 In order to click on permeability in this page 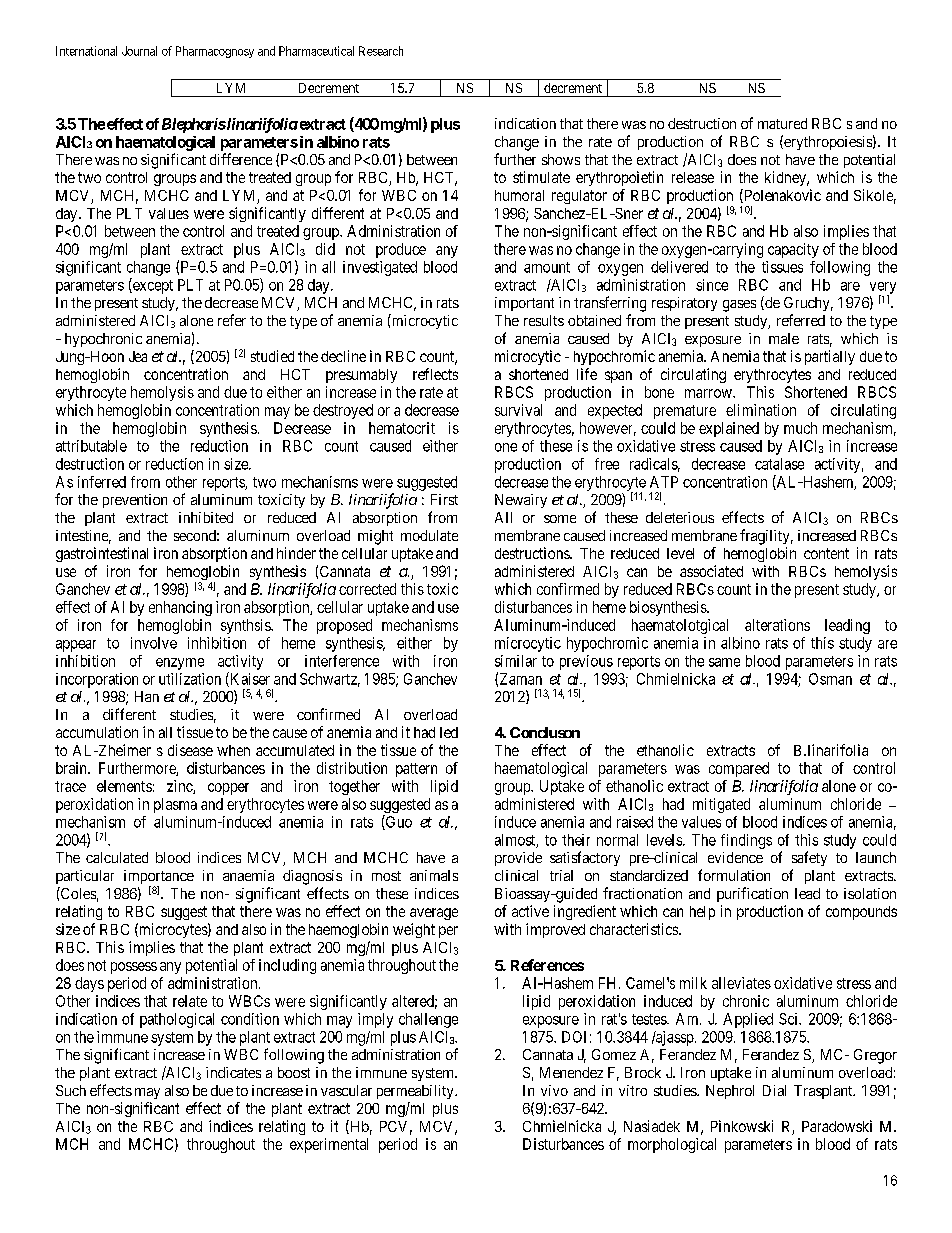, I will do `click(416, 1092)`.
